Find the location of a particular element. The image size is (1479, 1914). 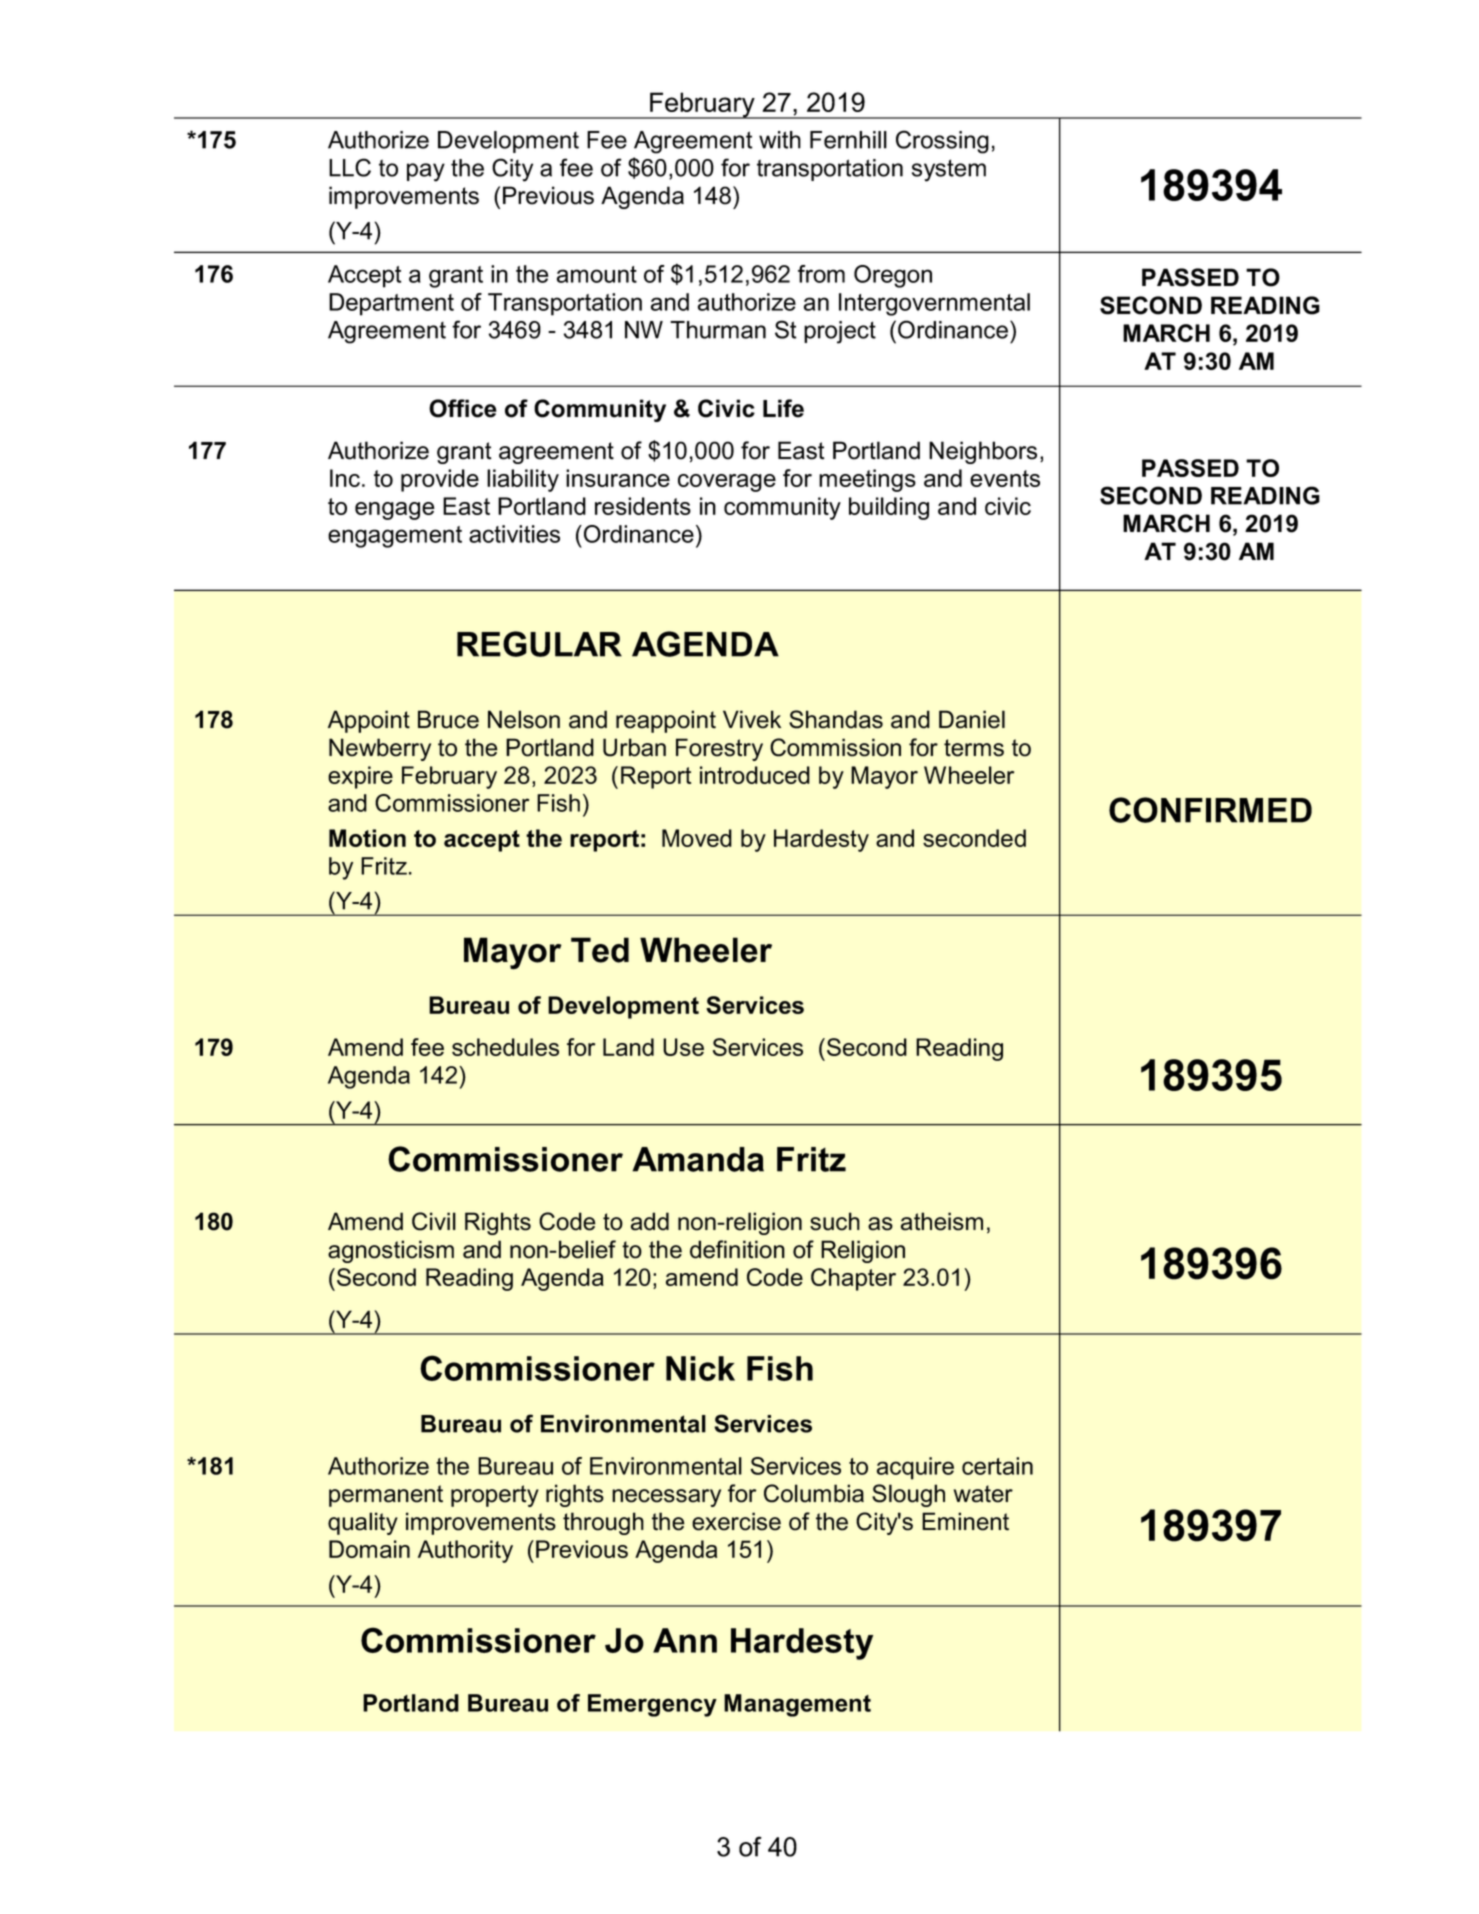

Authority is located at coordinates (465, 1551).
